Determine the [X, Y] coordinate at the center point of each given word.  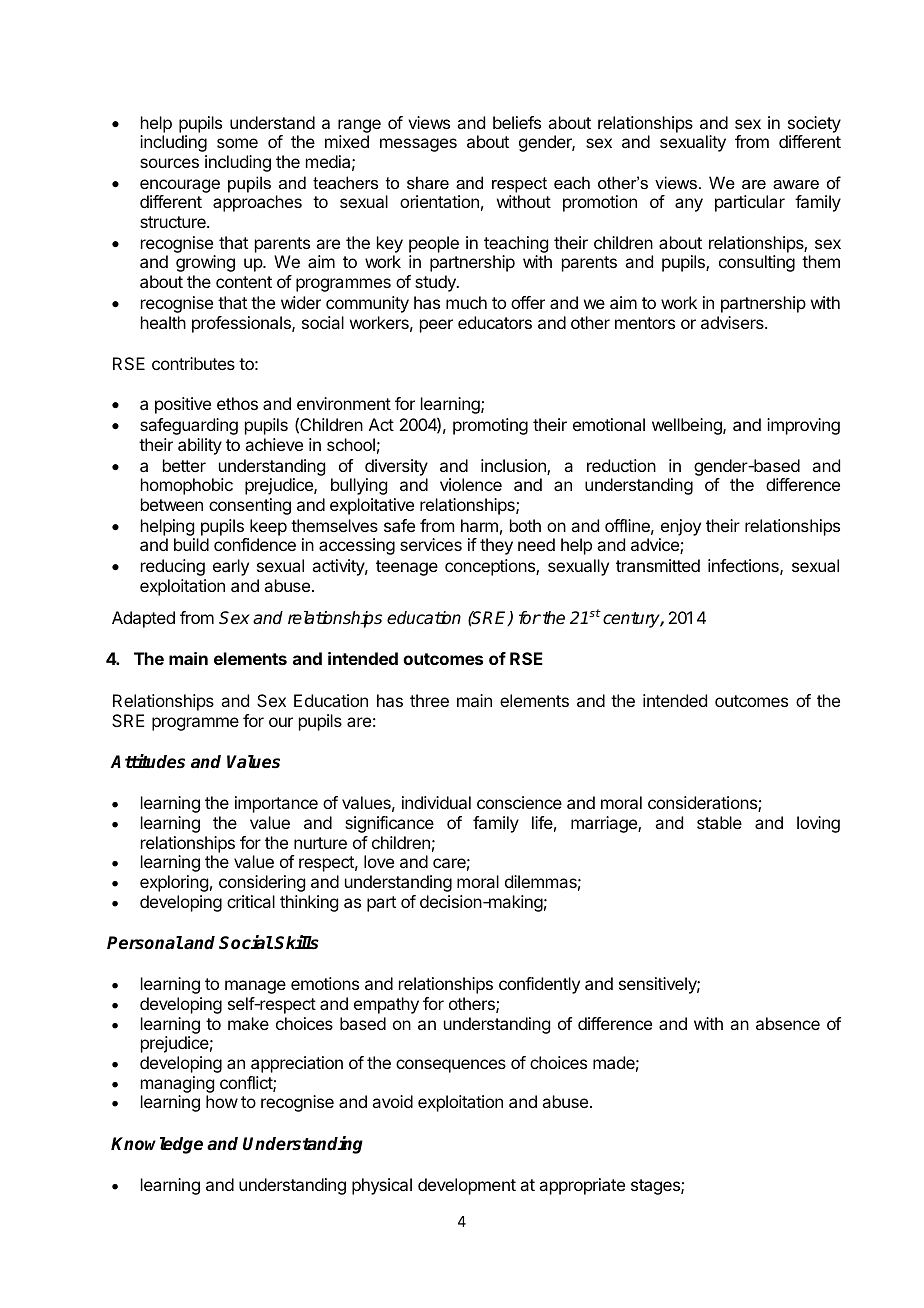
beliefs [517, 122]
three [429, 700]
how [222, 1101]
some [237, 143]
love [379, 861]
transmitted [658, 565]
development [467, 1186]
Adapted [143, 619]
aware [796, 184]
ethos [237, 403]
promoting [490, 426]
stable [719, 822]
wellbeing [688, 426]
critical [251, 901]
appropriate [582, 1186]
